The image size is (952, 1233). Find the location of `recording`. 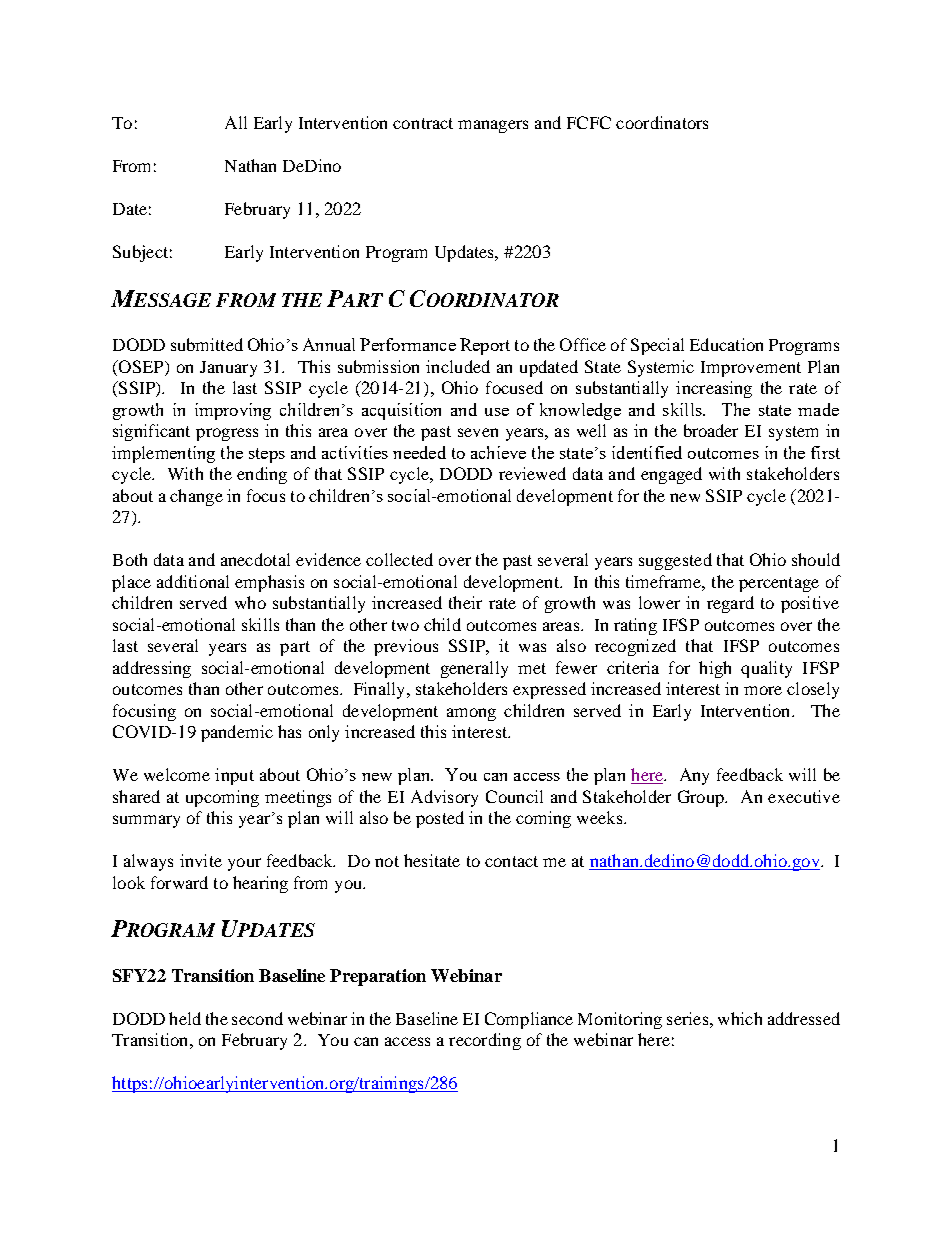

recording is located at coordinates (485, 1041).
